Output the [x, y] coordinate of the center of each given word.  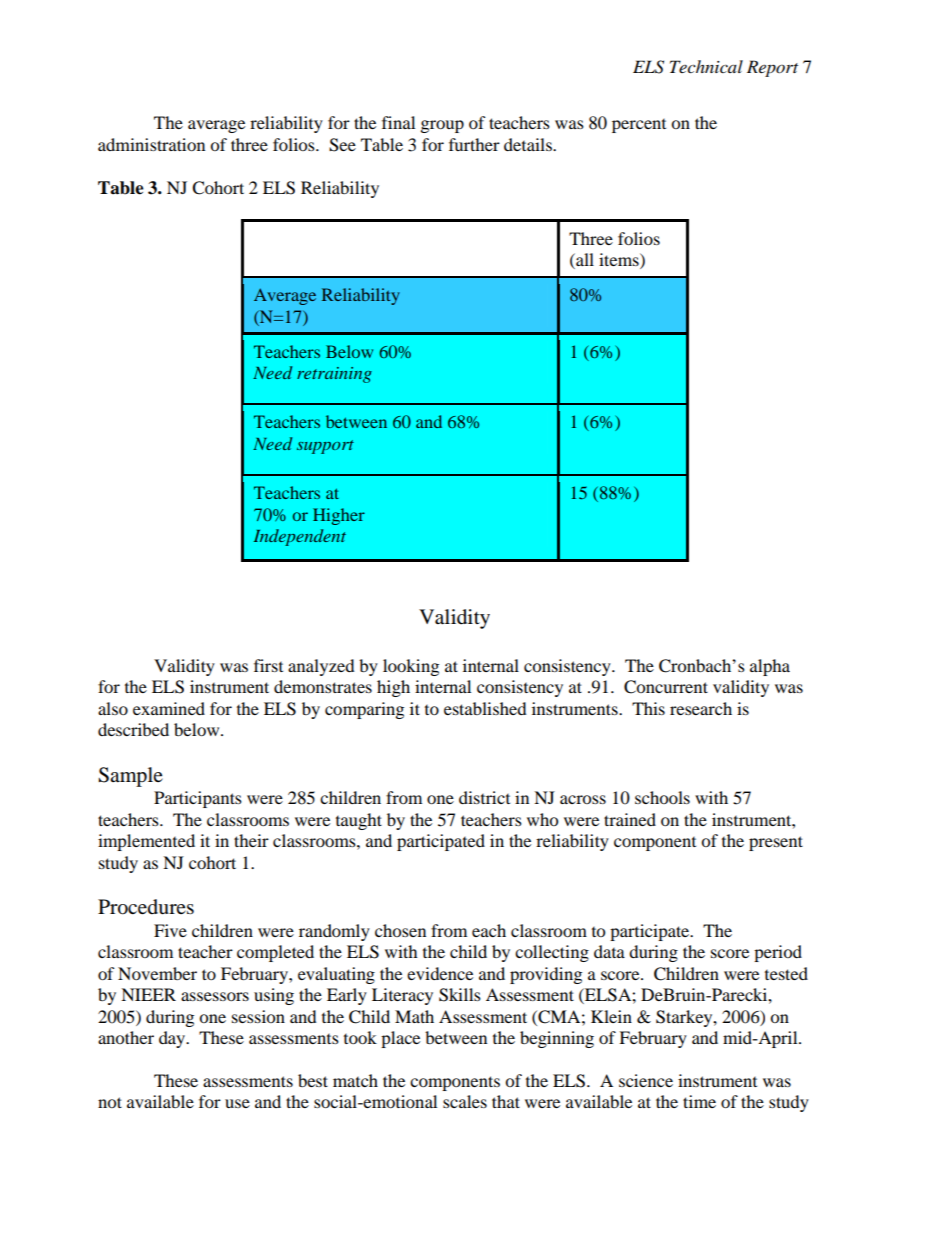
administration [151, 144]
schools [662, 797]
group [442, 126]
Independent [300, 537]
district [484, 797]
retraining [334, 375]
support [325, 447]
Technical [706, 66]
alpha [770, 667]
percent [639, 126]
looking [411, 667]
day [173, 1039]
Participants [198, 799]
